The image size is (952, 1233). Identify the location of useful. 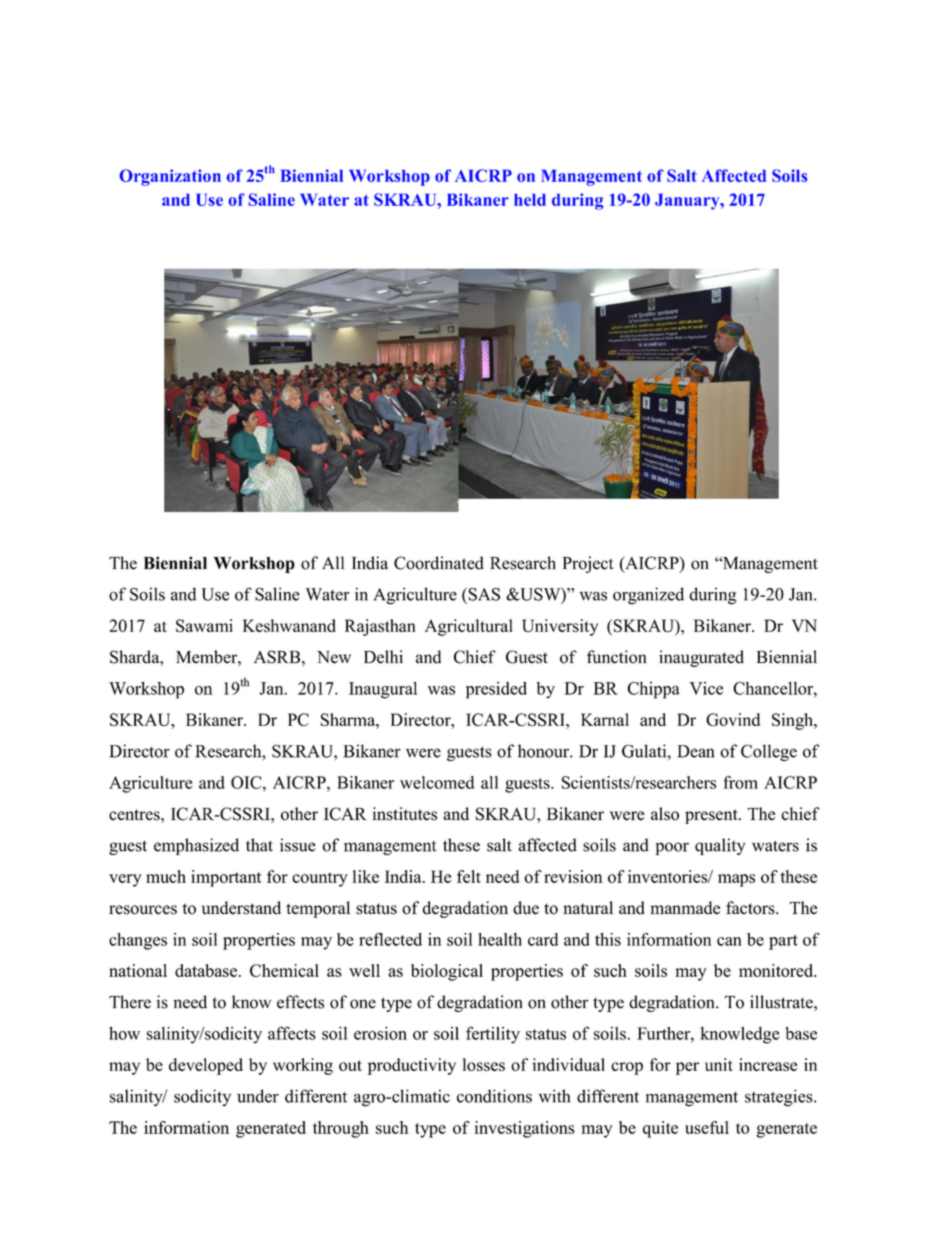
(707, 1127).
